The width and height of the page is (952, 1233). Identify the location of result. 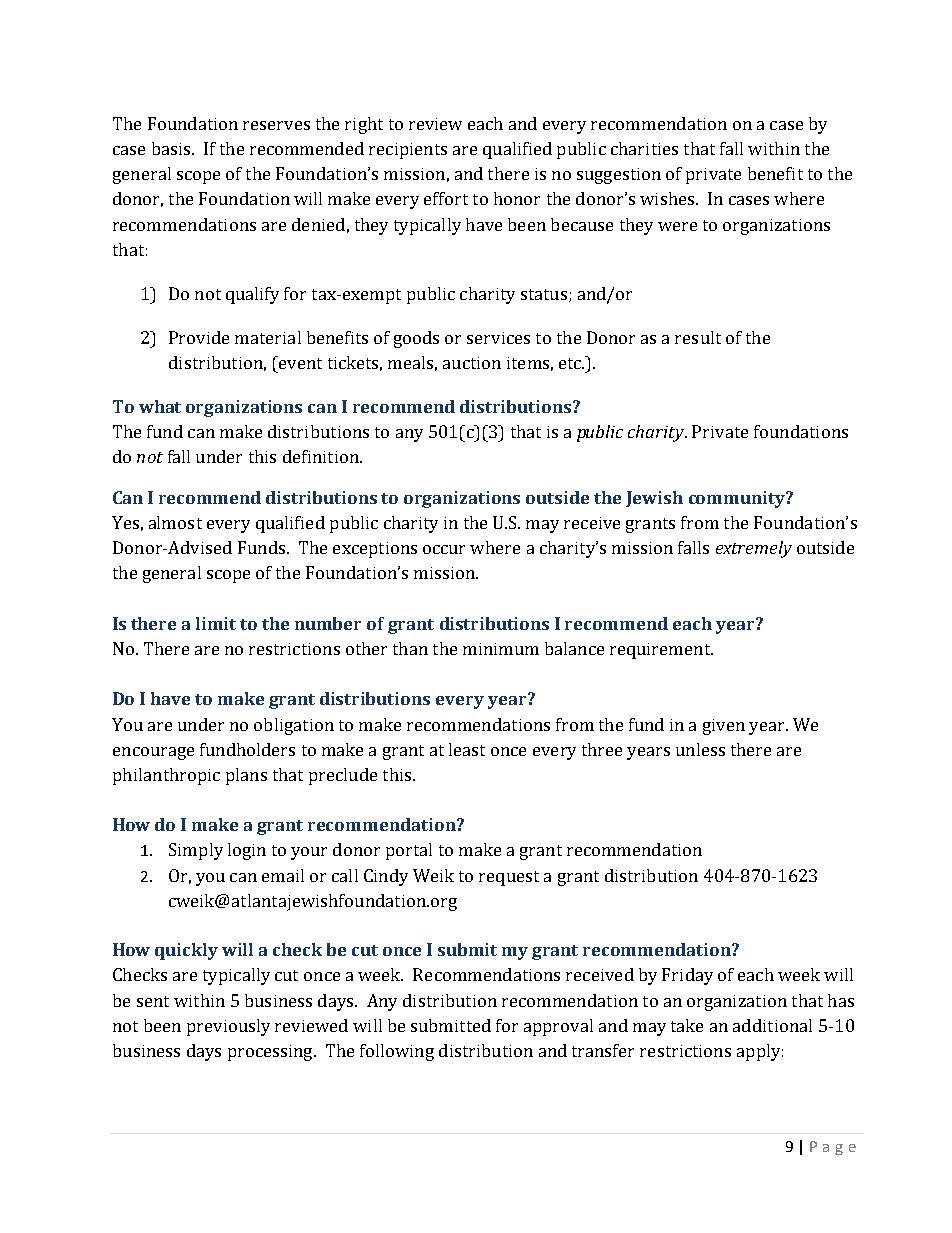
(698, 337).
